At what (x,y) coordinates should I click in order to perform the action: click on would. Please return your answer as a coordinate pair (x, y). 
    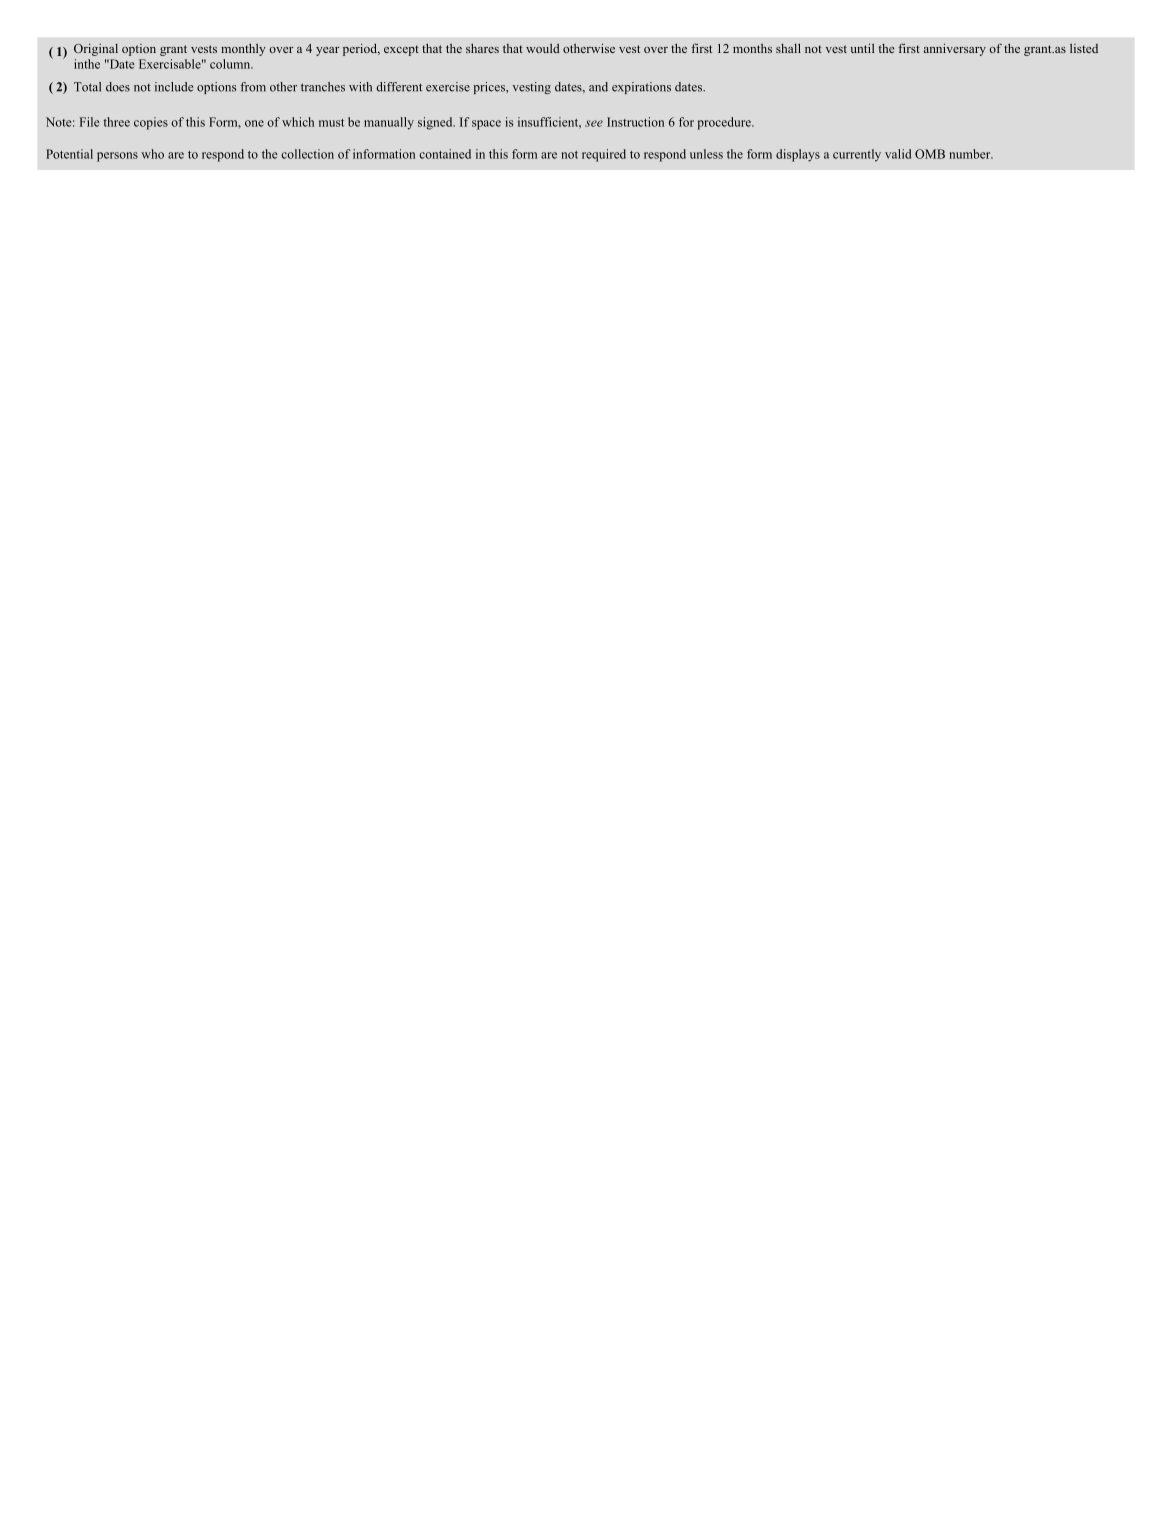
    Looking at the image, I should click on (543, 48).
